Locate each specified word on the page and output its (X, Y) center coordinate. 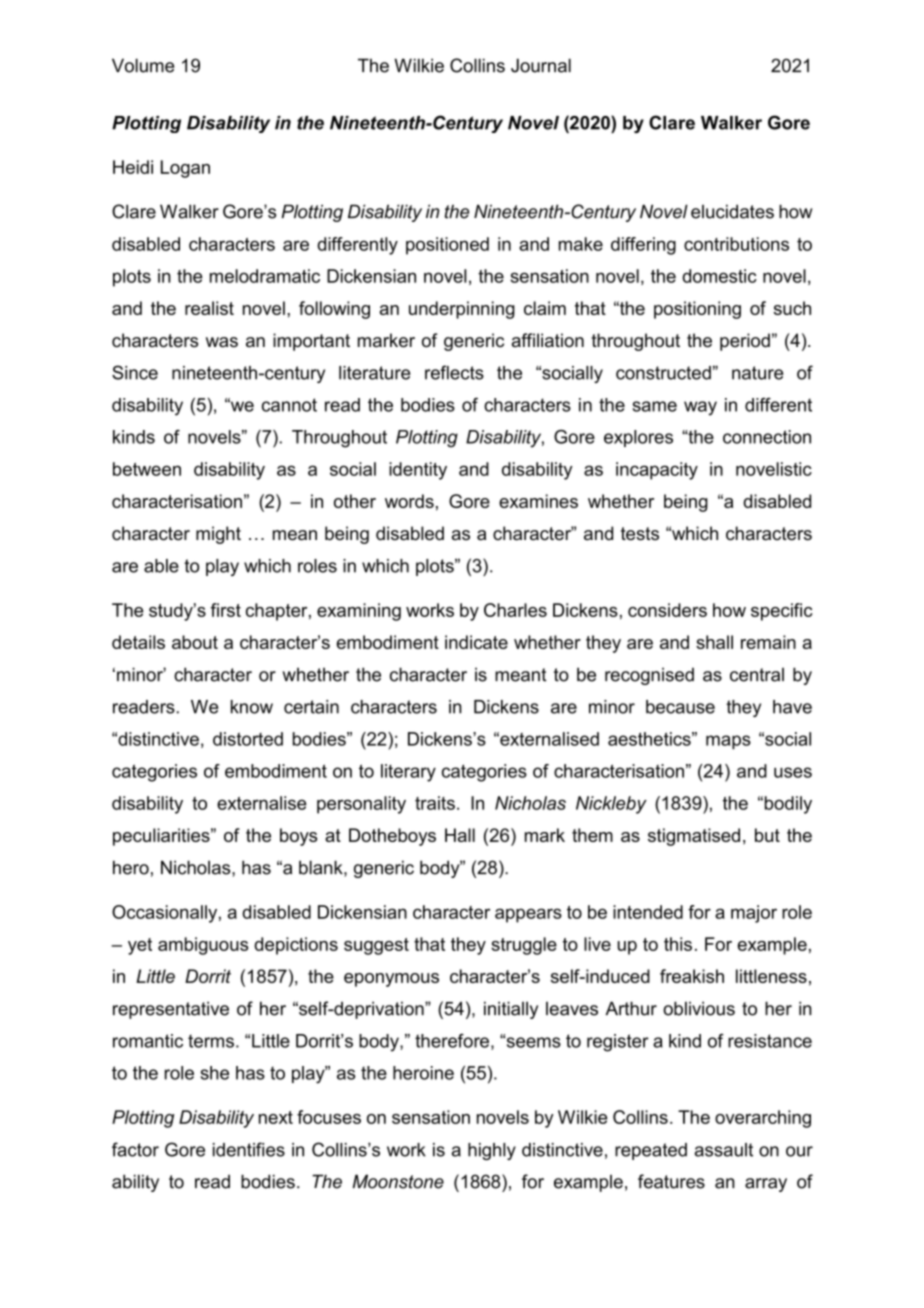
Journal (541, 65)
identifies (249, 1149)
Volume (143, 65)
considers (667, 610)
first (226, 610)
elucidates (732, 211)
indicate (476, 642)
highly (492, 1151)
